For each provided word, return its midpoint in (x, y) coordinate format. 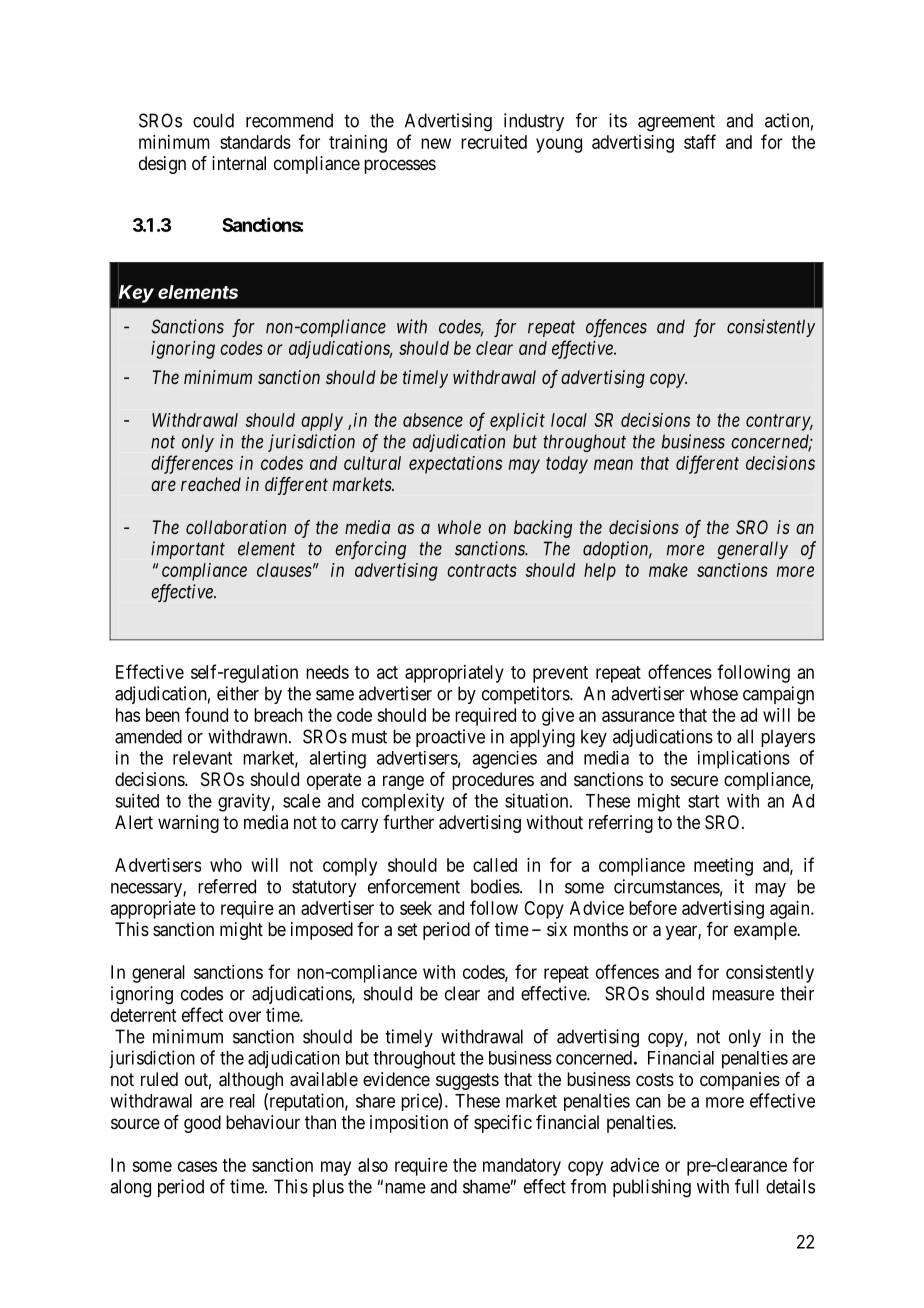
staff (700, 141)
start (703, 801)
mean (613, 464)
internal (239, 163)
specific (503, 1124)
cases (197, 1166)
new (436, 143)
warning (188, 824)
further (408, 822)
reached (211, 484)
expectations (455, 465)
